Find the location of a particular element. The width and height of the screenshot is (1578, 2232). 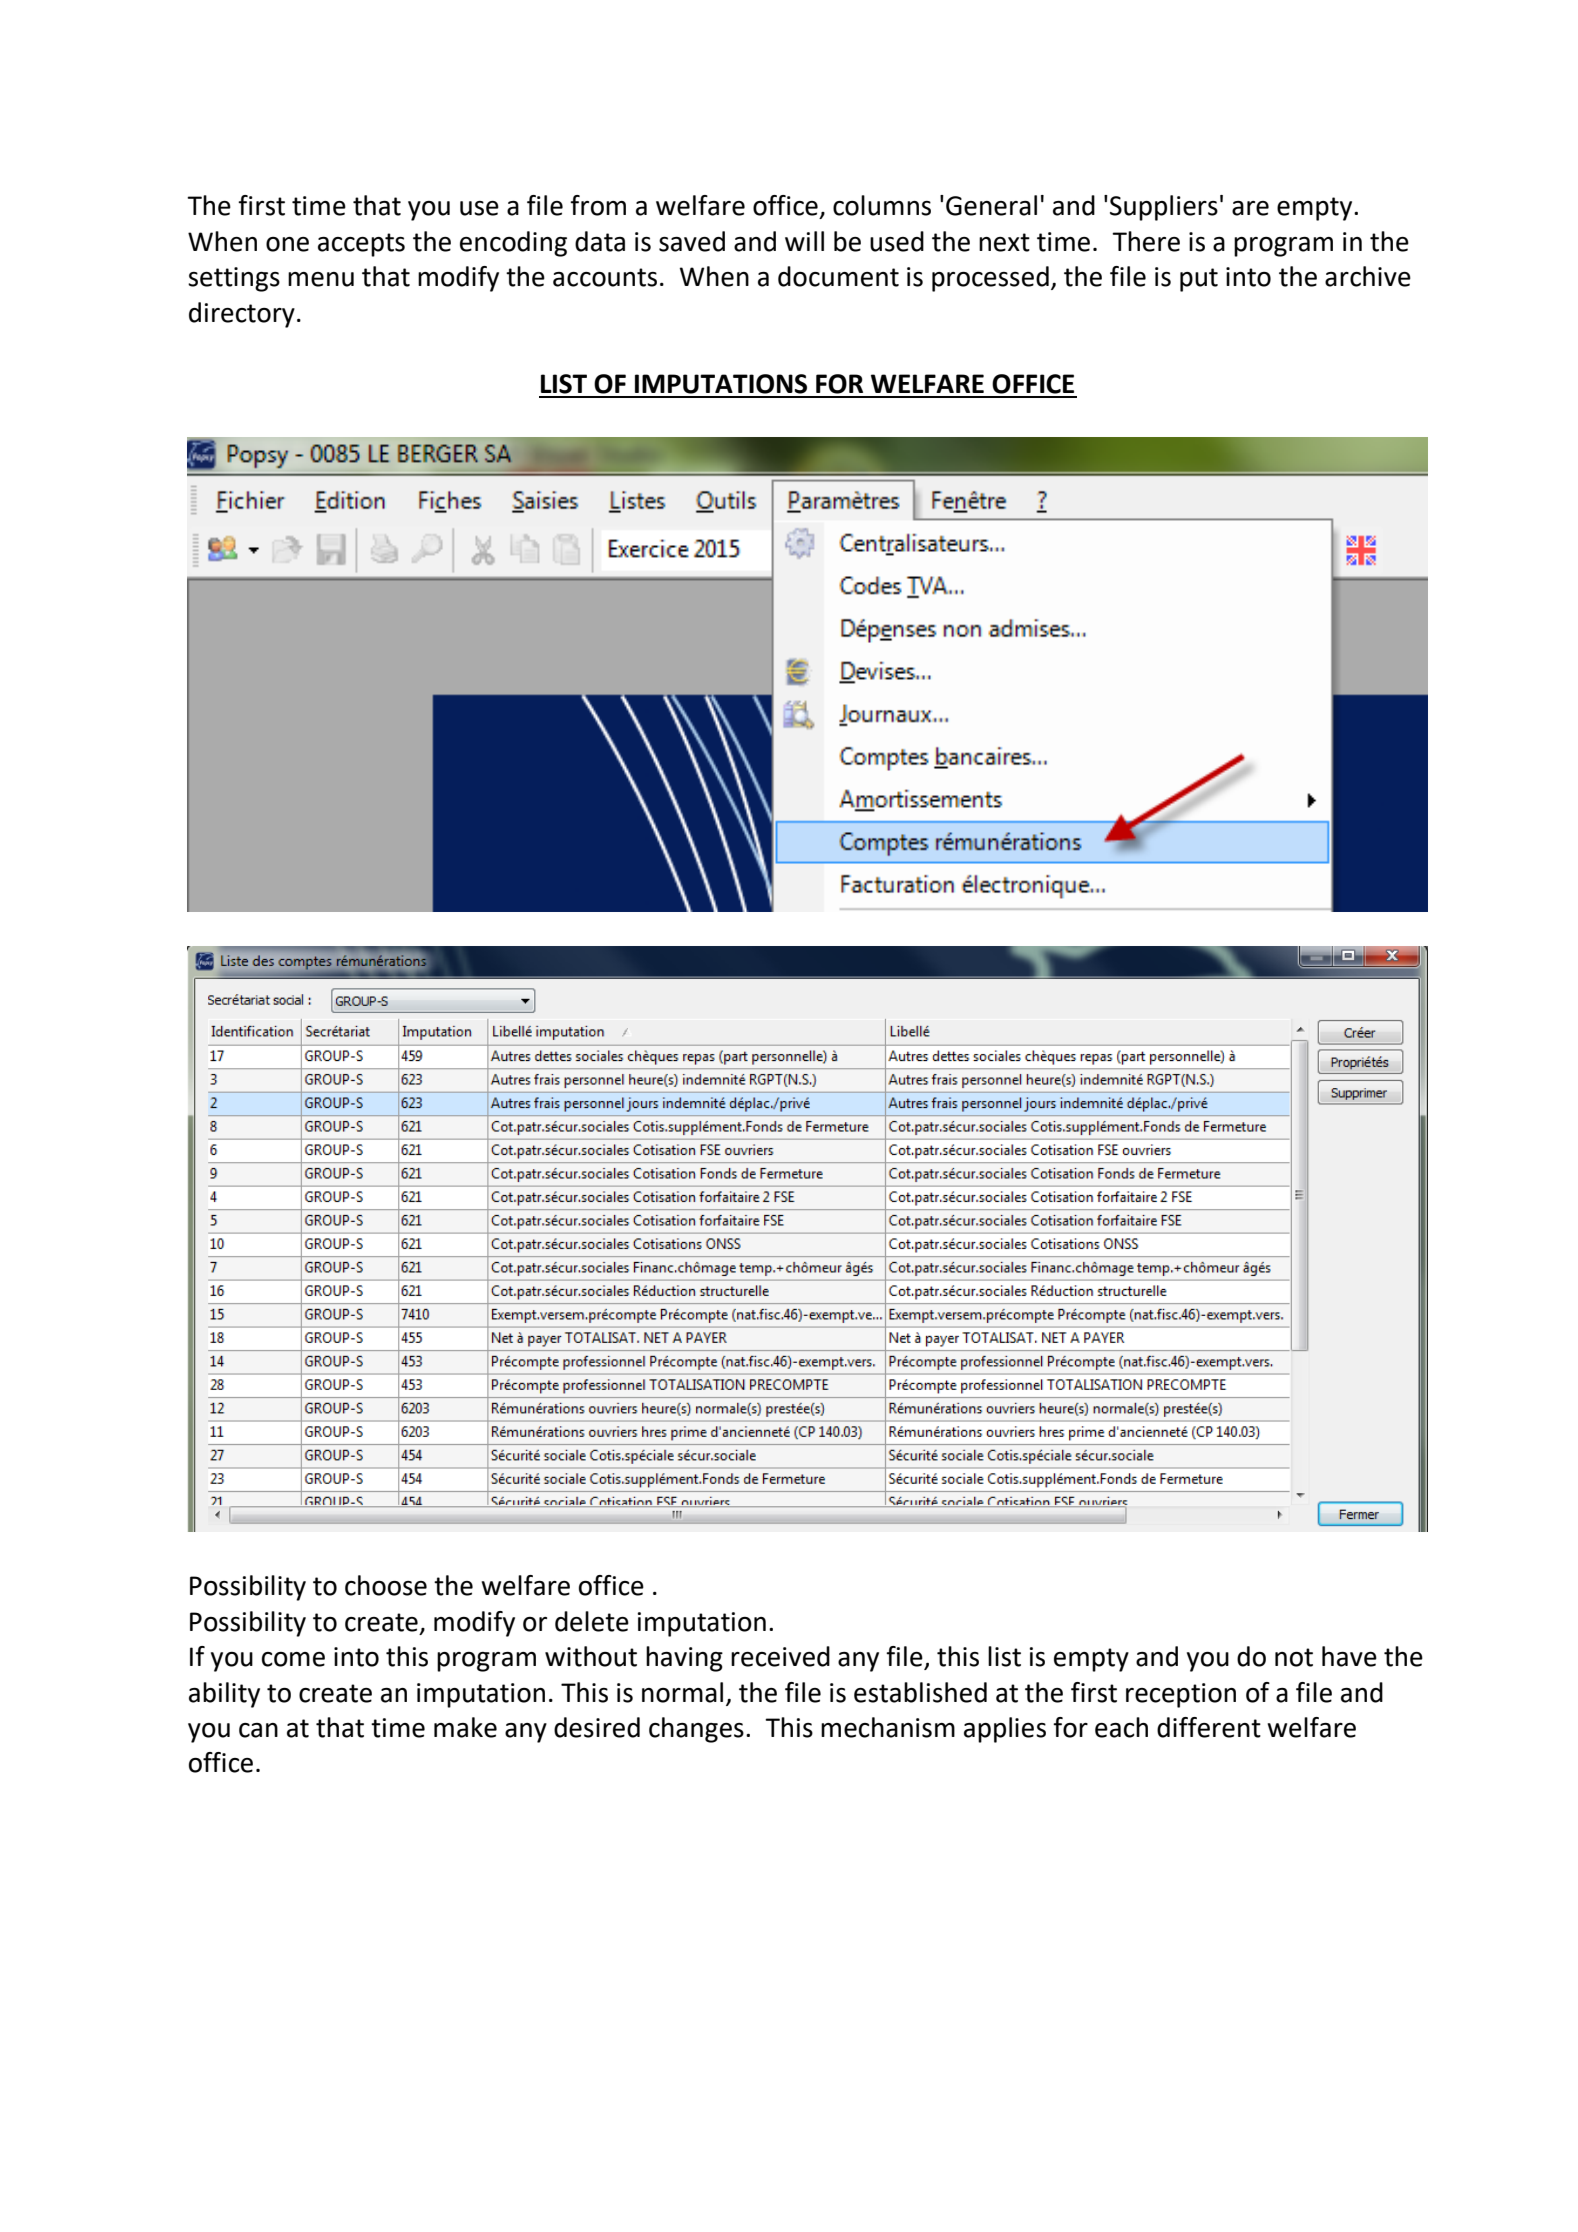

not is located at coordinates (1294, 1657).
